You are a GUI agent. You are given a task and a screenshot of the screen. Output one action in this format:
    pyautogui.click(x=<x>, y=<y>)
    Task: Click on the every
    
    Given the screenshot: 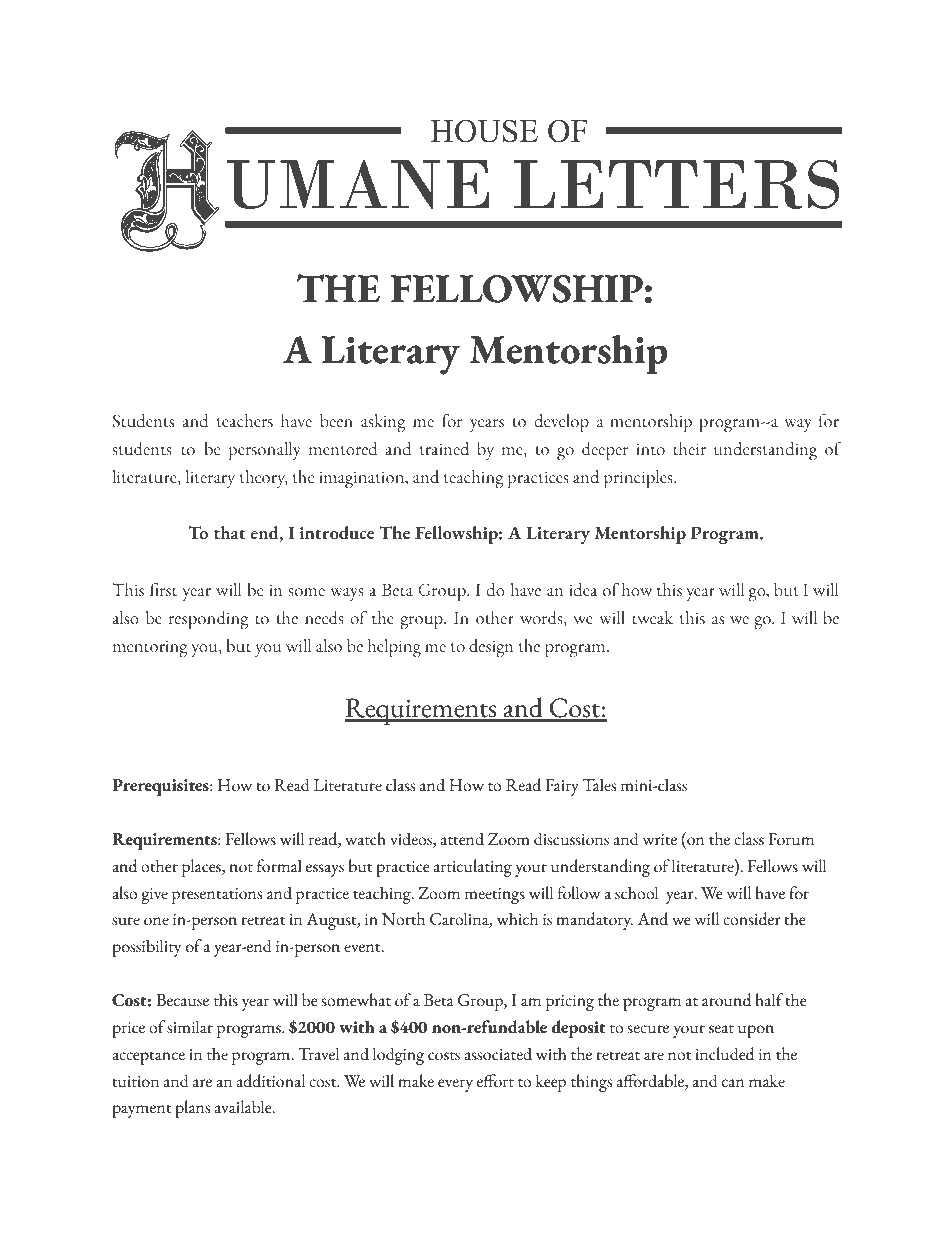 What is the action you would take?
    pyautogui.click(x=455, y=1085)
